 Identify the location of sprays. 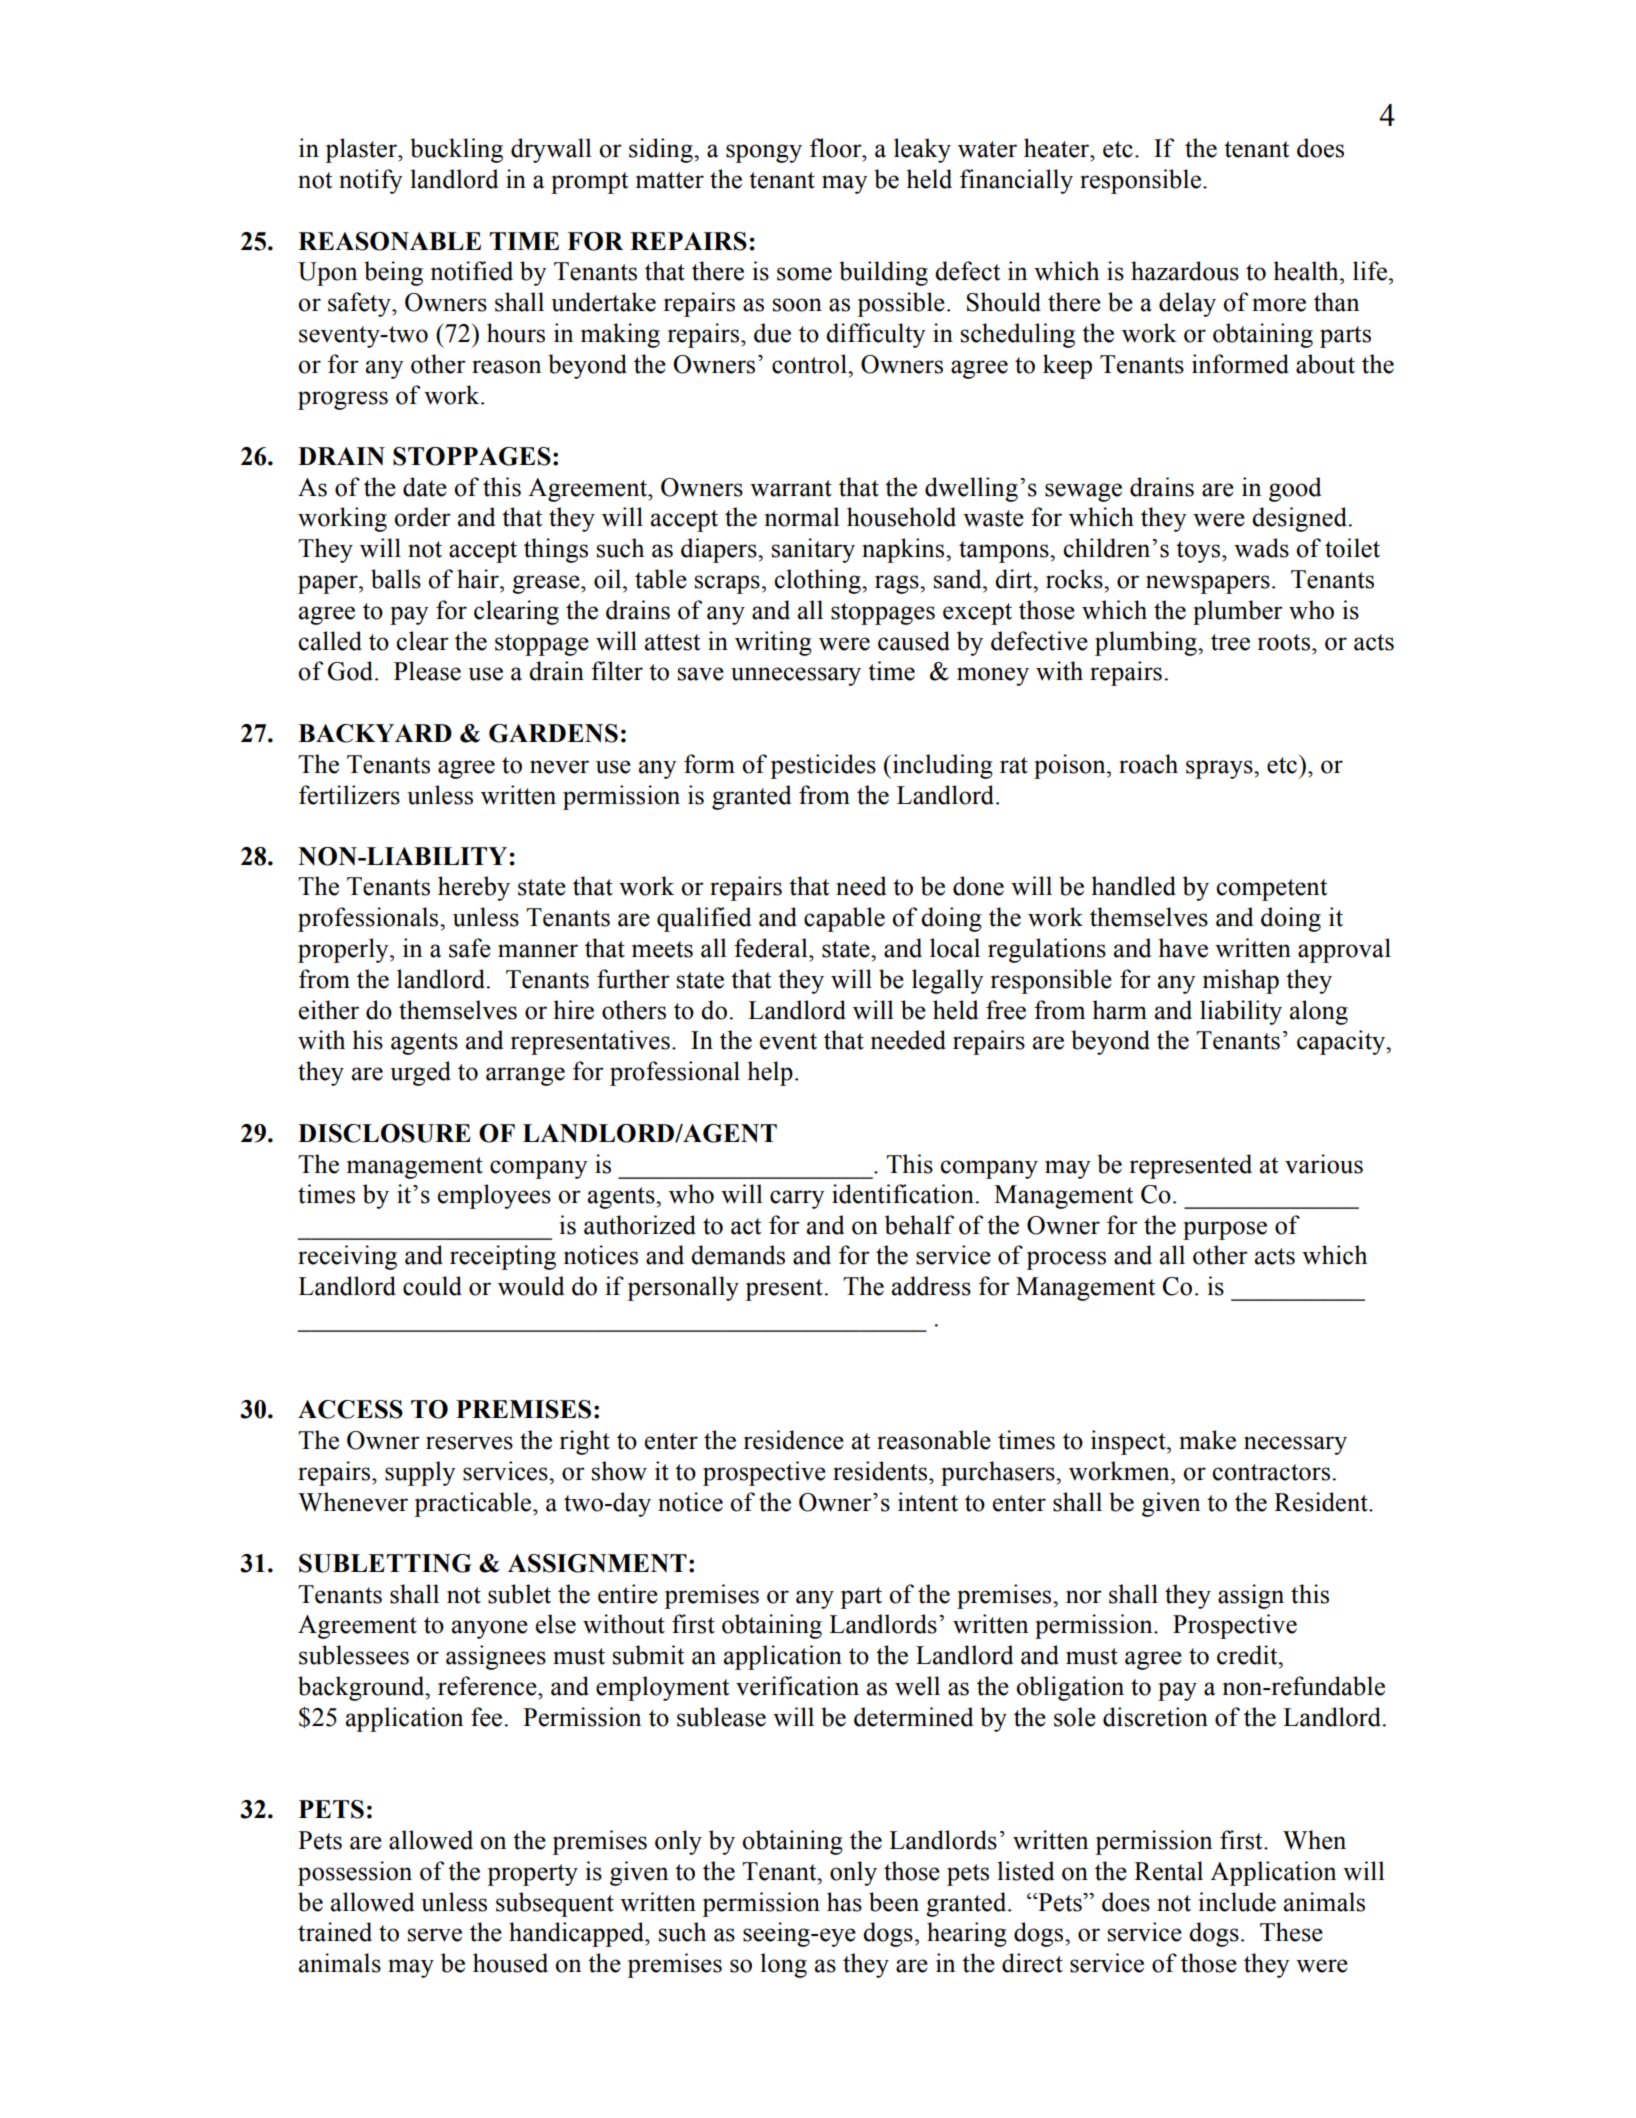
(1220, 769).
